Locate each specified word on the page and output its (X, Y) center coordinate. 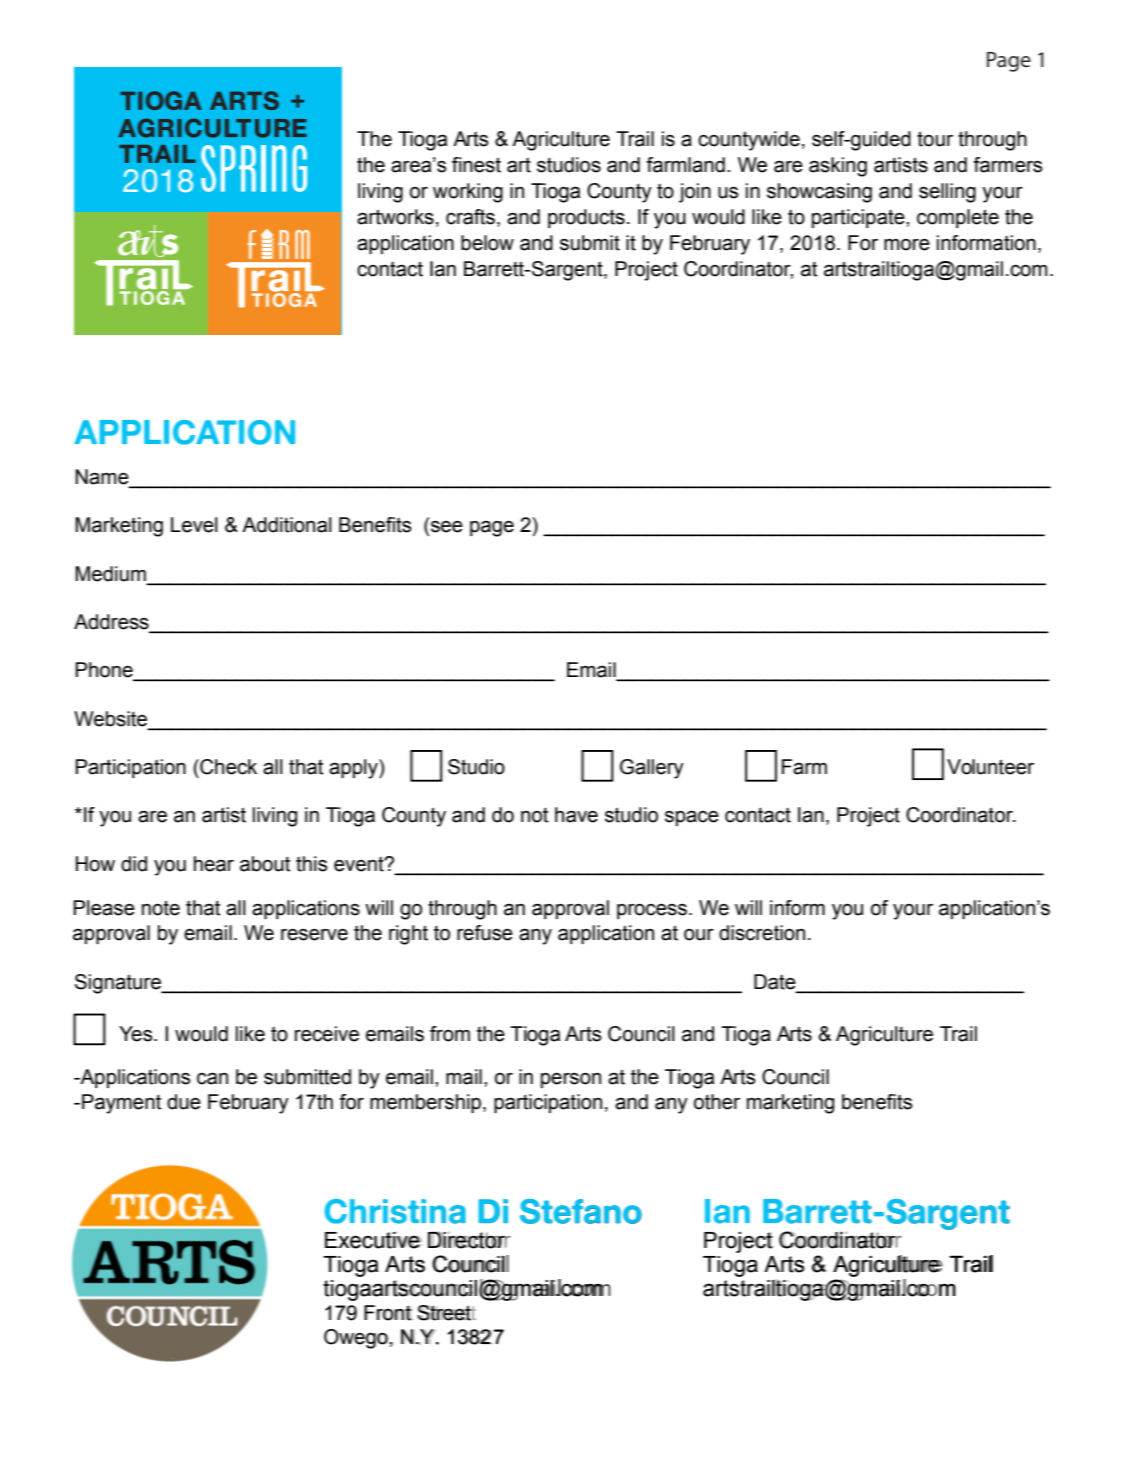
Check (227, 767)
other (717, 1102)
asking (838, 167)
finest (476, 165)
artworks (395, 217)
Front (388, 1313)
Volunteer (990, 767)
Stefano (581, 1211)
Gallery (652, 769)
